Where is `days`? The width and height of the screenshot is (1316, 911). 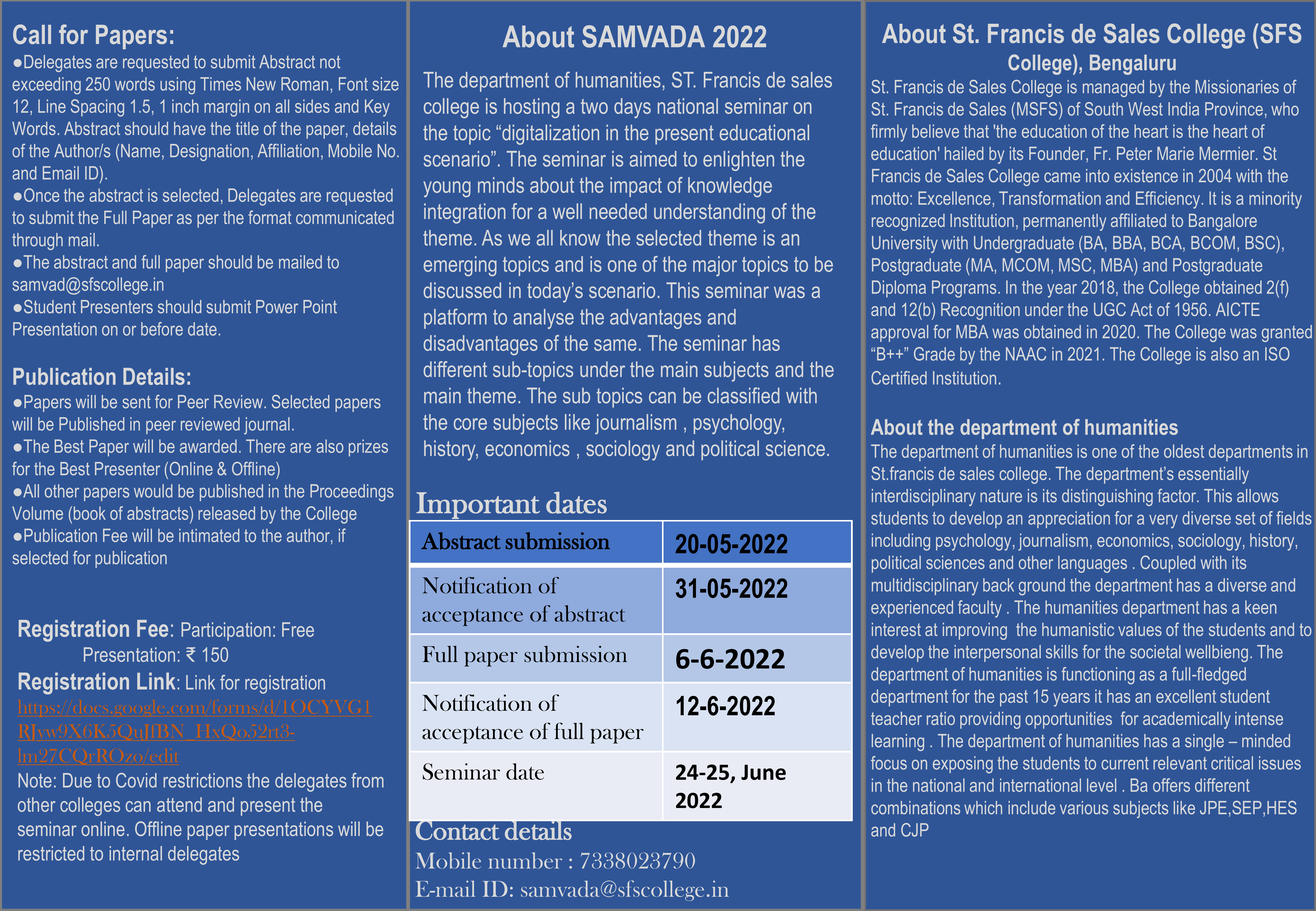 days is located at coordinates (632, 108).
